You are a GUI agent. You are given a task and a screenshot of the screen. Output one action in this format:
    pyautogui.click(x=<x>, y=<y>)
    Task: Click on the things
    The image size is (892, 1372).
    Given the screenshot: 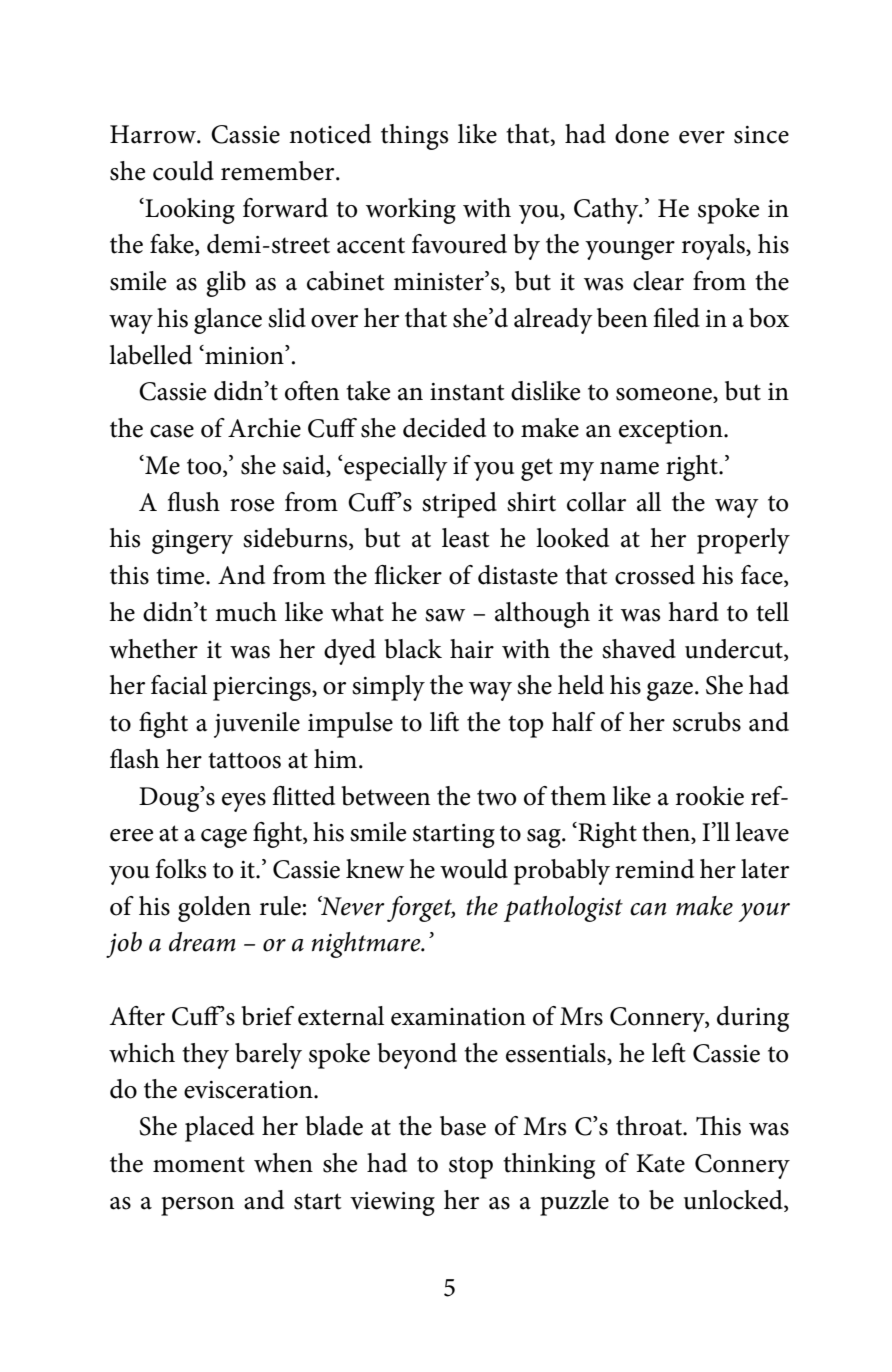 What is the action you would take?
    pyautogui.click(x=414, y=137)
